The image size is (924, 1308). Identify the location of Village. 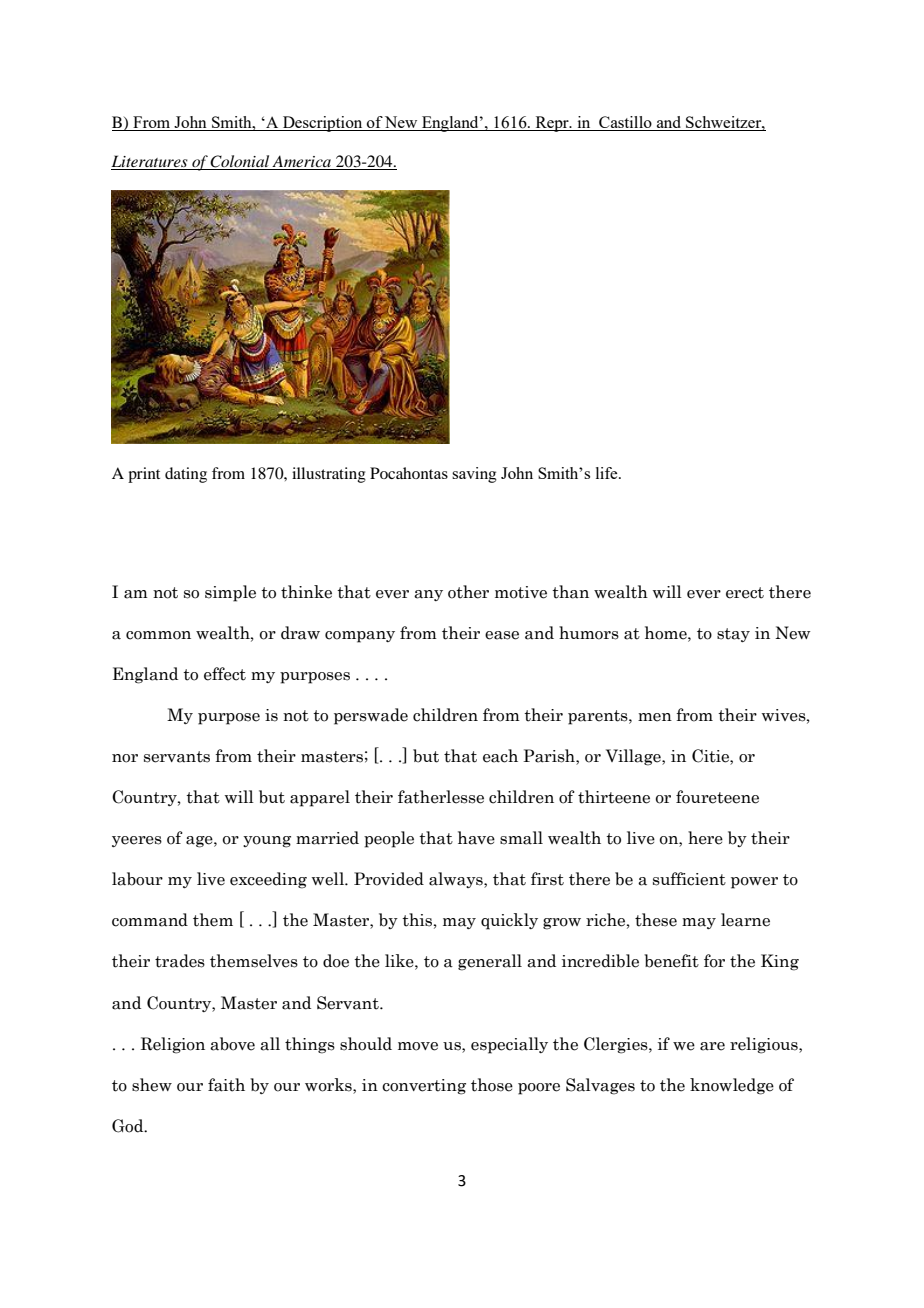
(634, 757).
